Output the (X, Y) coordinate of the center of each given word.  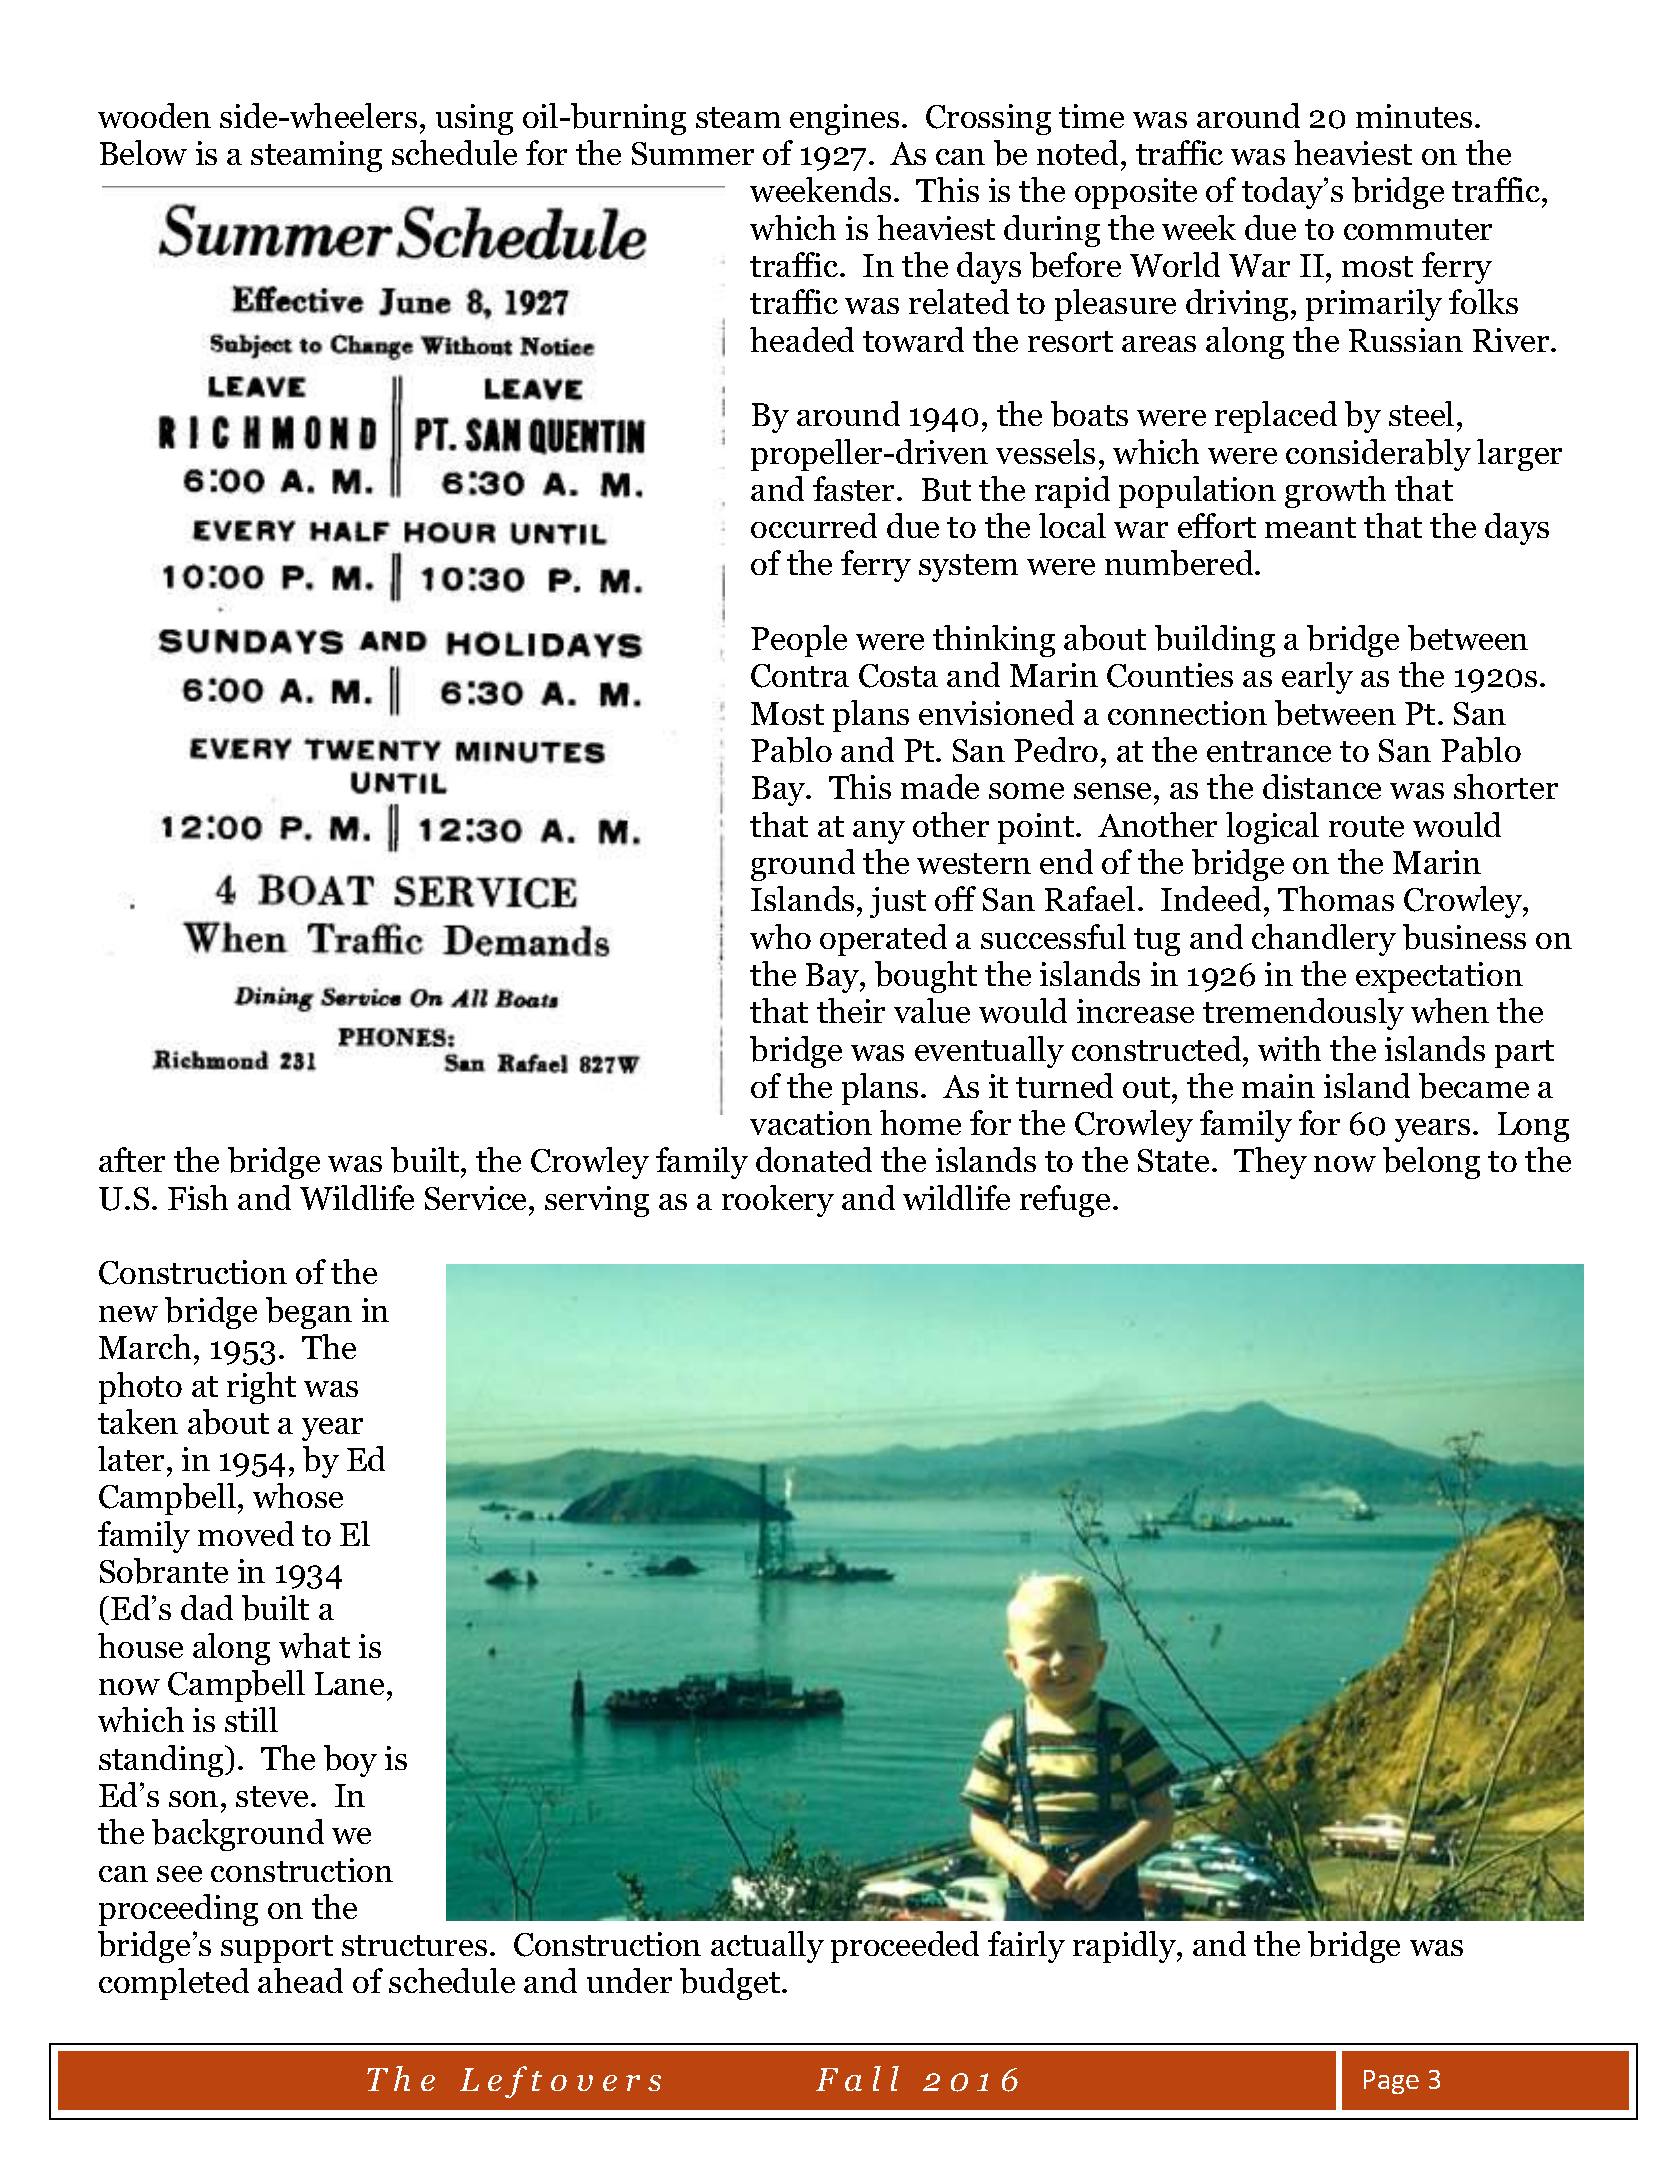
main (1278, 1086)
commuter (1418, 229)
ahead (300, 1980)
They (1270, 1163)
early (1317, 678)
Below (143, 152)
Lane (349, 1683)
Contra (800, 676)
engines (844, 119)
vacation (811, 1123)
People (799, 641)
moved (246, 1533)
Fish (198, 1197)
